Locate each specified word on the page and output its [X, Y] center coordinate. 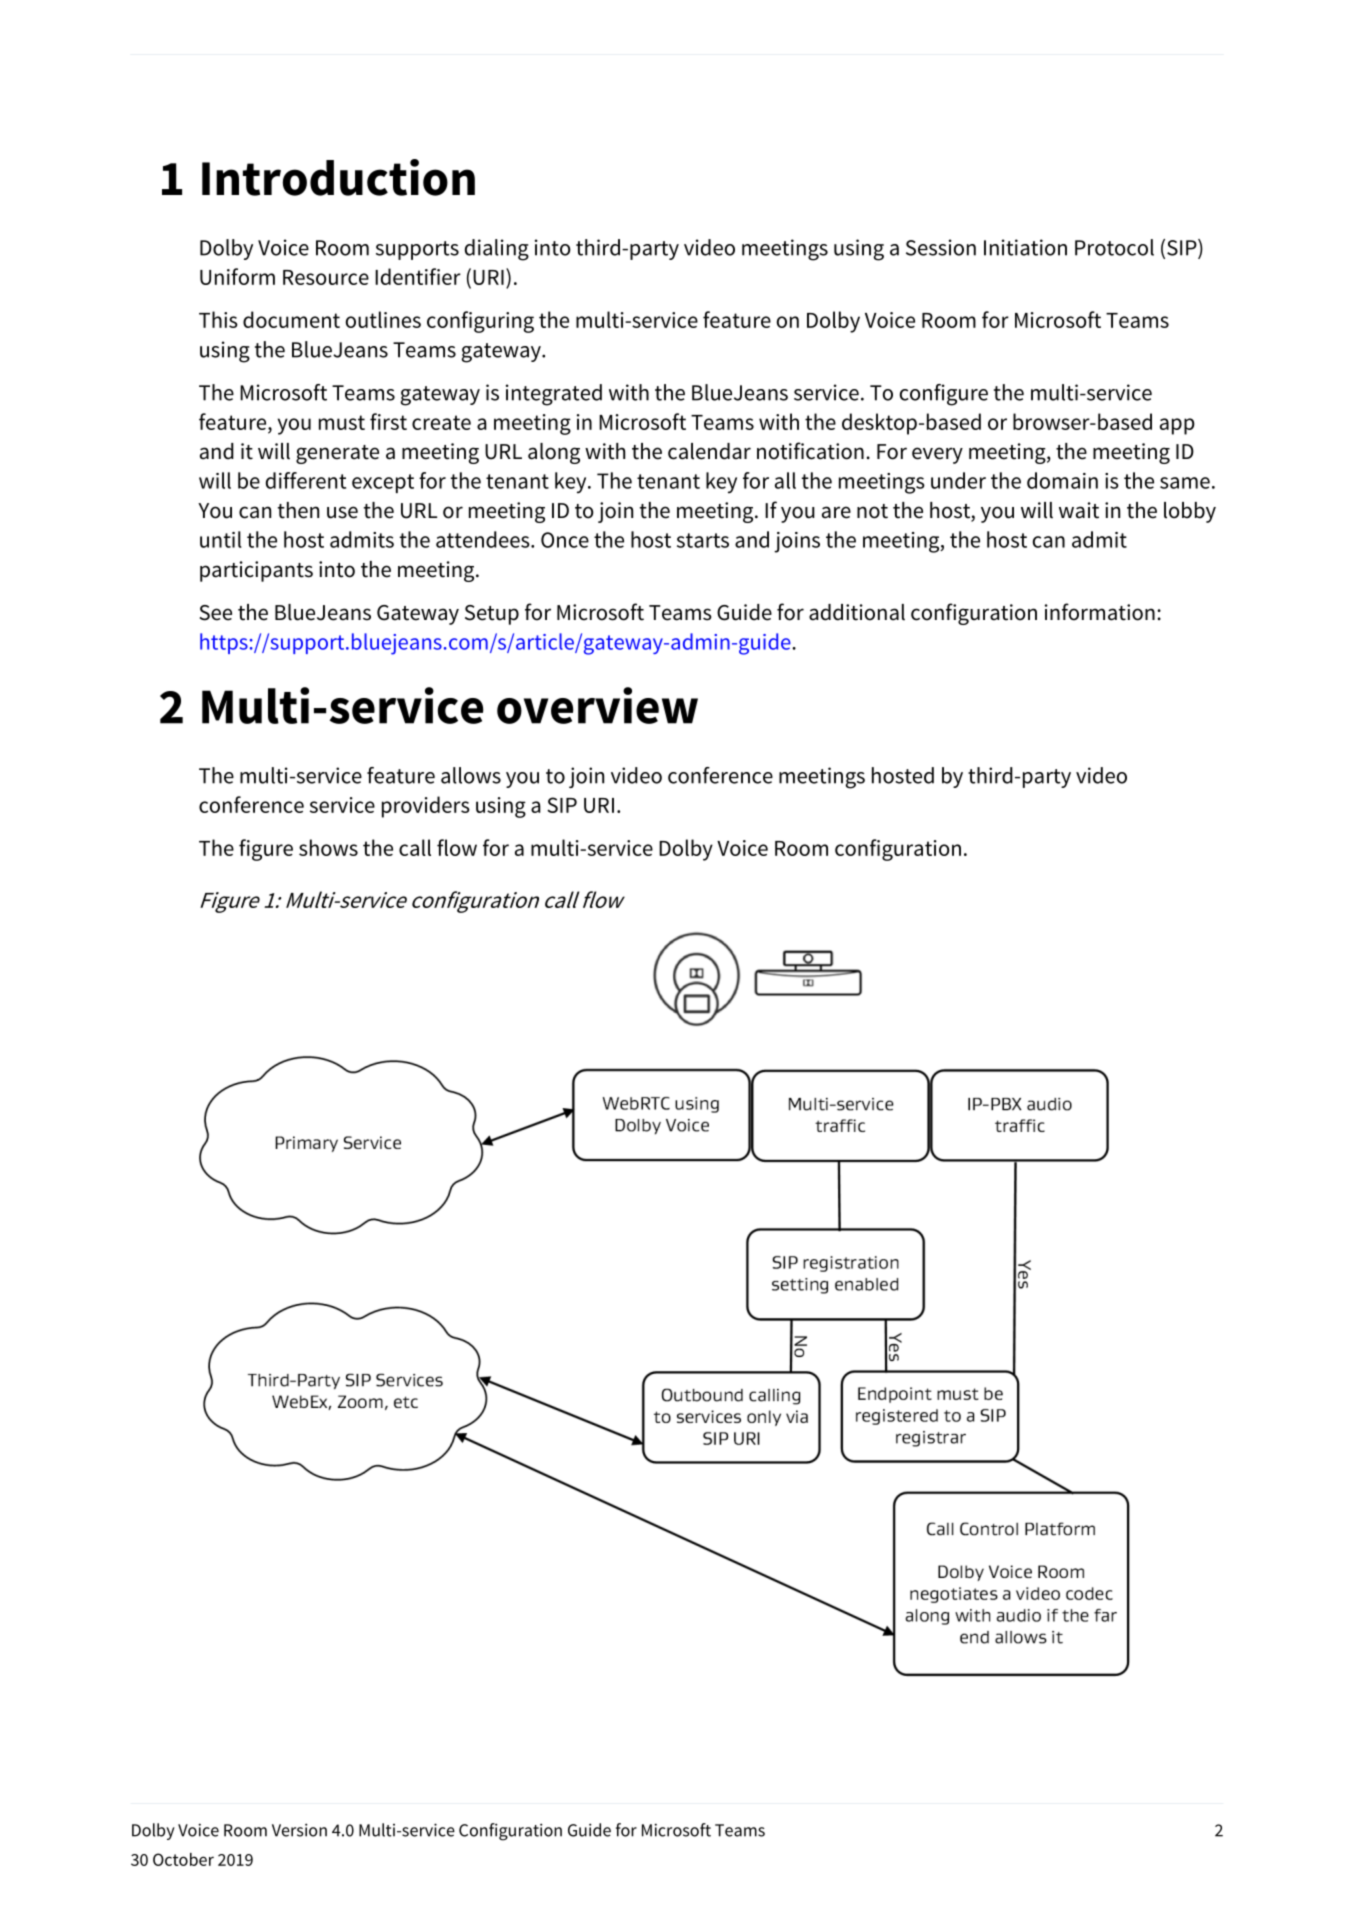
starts [703, 540]
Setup [492, 615]
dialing [497, 250]
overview [597, 705]
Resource [326, 277]
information [1100, 612]
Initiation [1025, 247]
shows [328, 847]
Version [299, 1830]
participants [256, 571]
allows [471, 775]
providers [426, 807]
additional [857, 612]
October [183, 1859]
